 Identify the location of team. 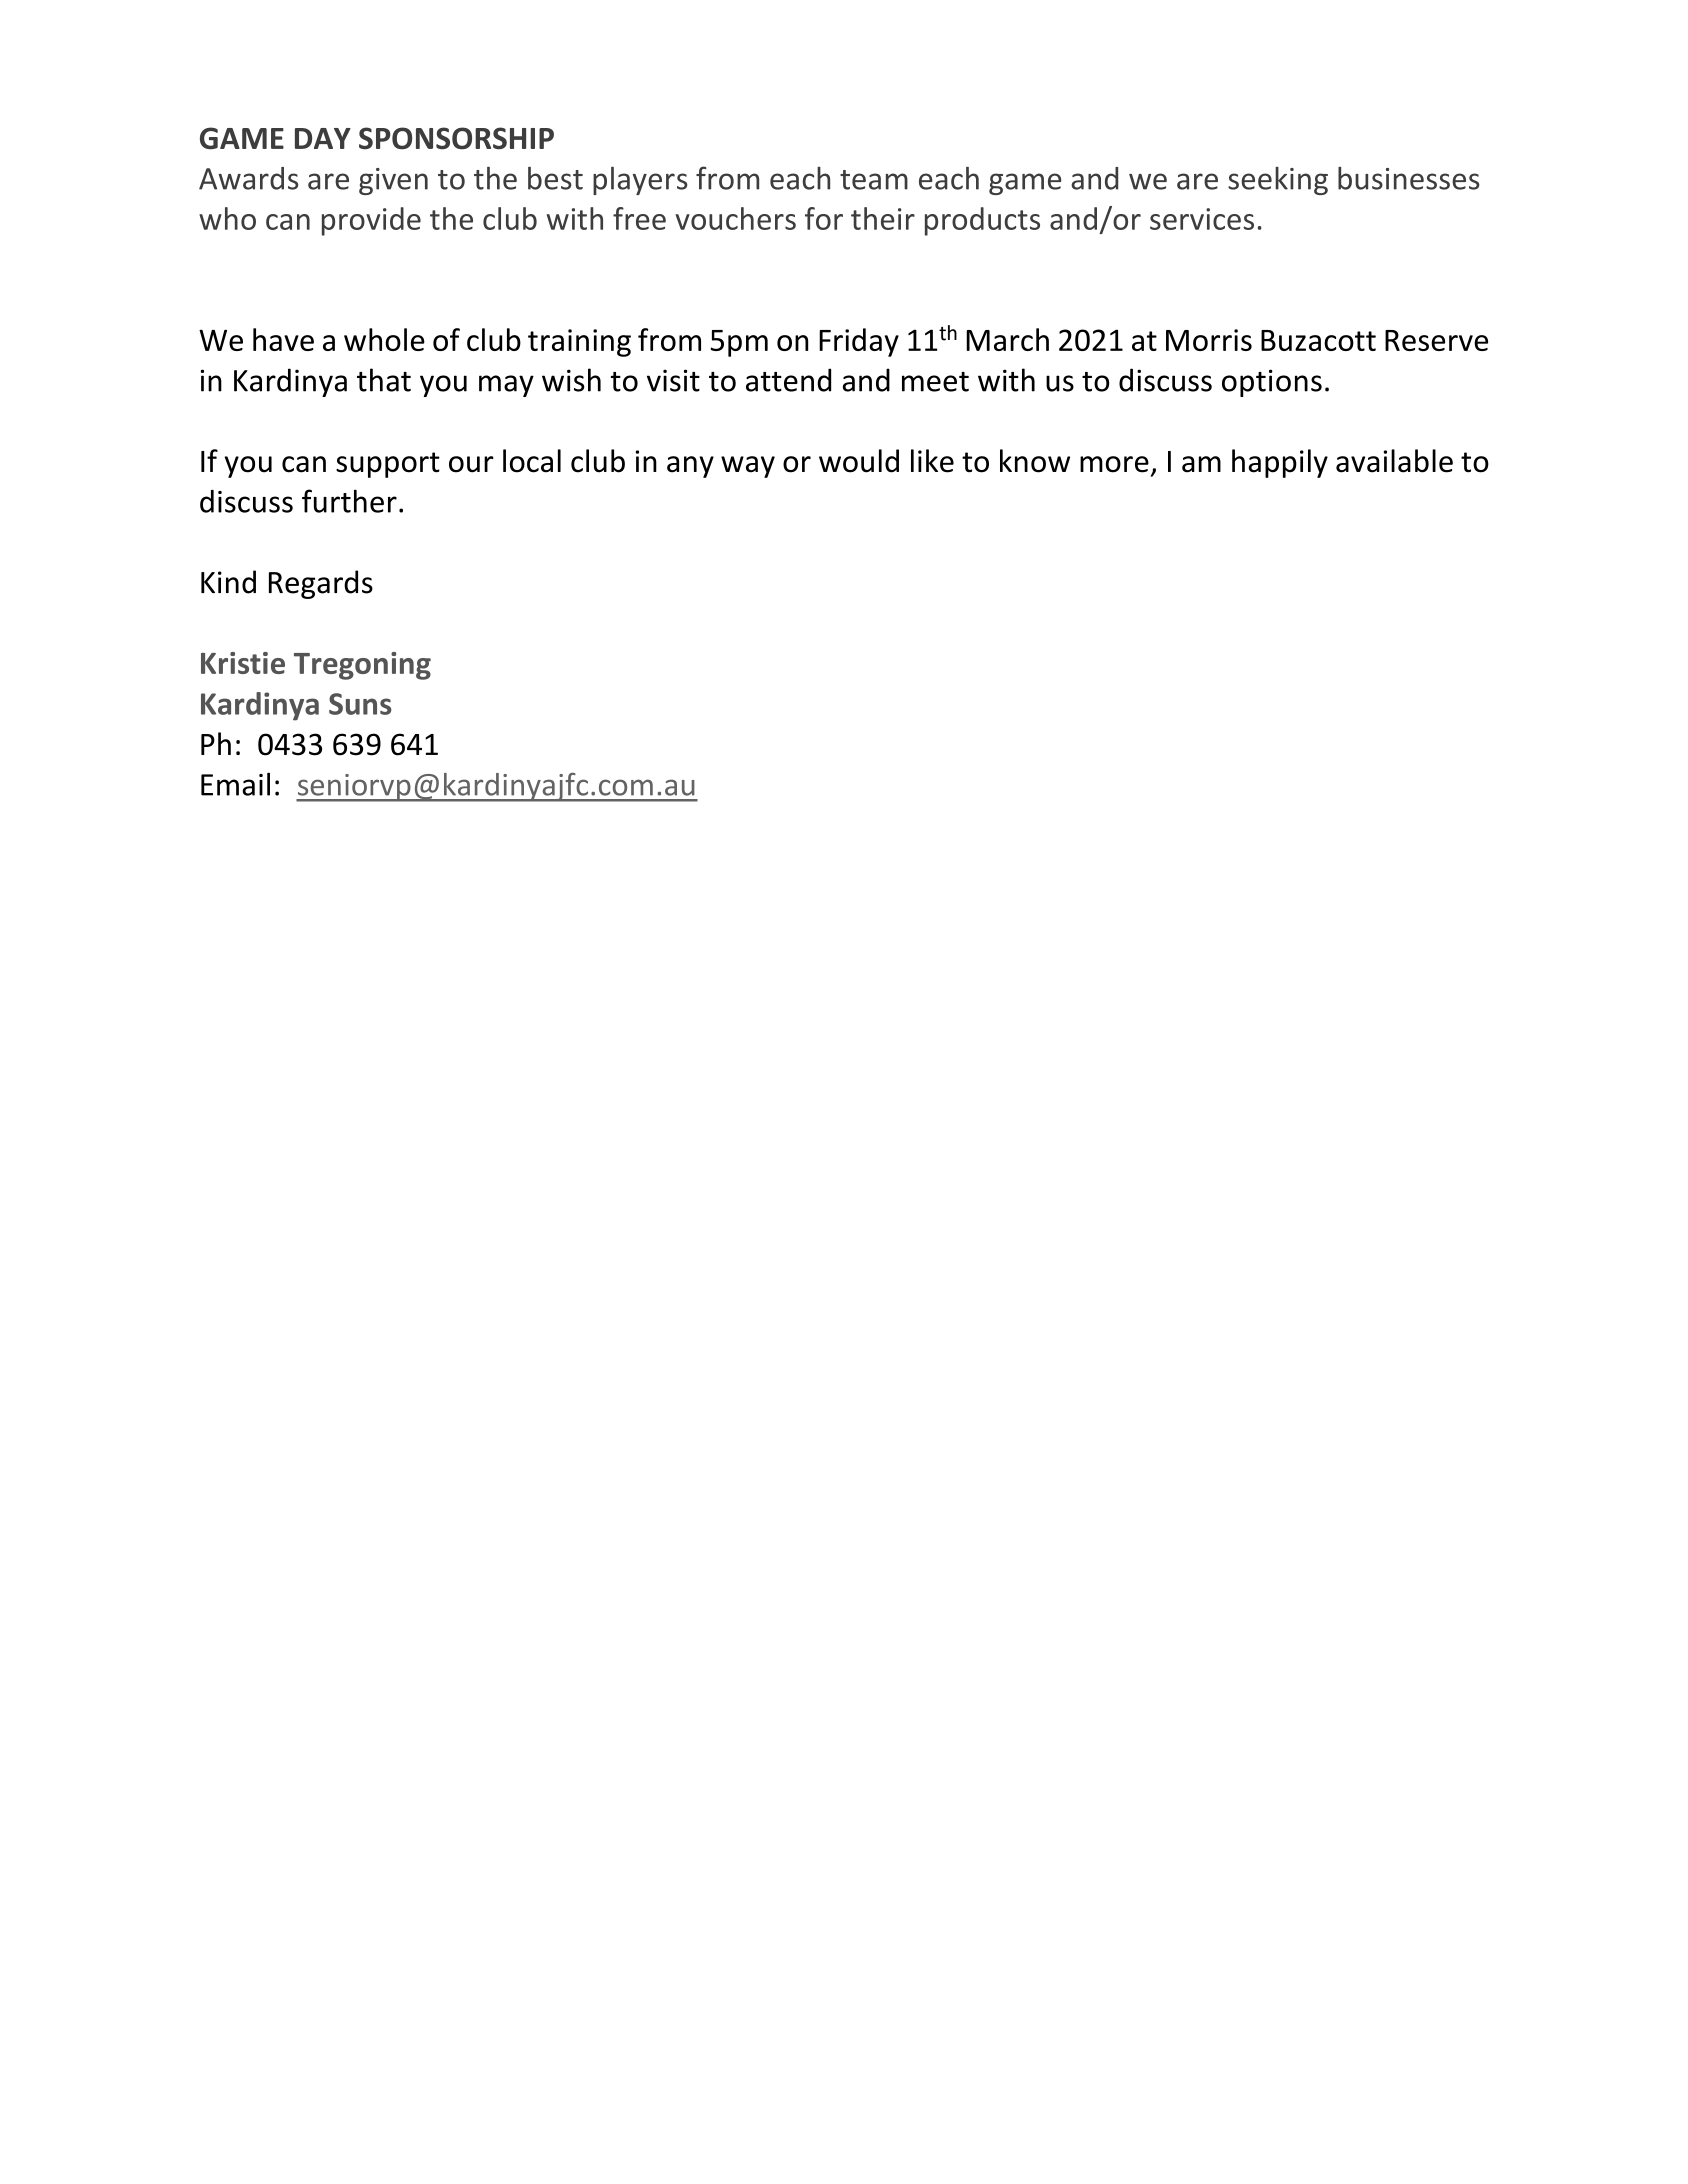
(874, 180).
